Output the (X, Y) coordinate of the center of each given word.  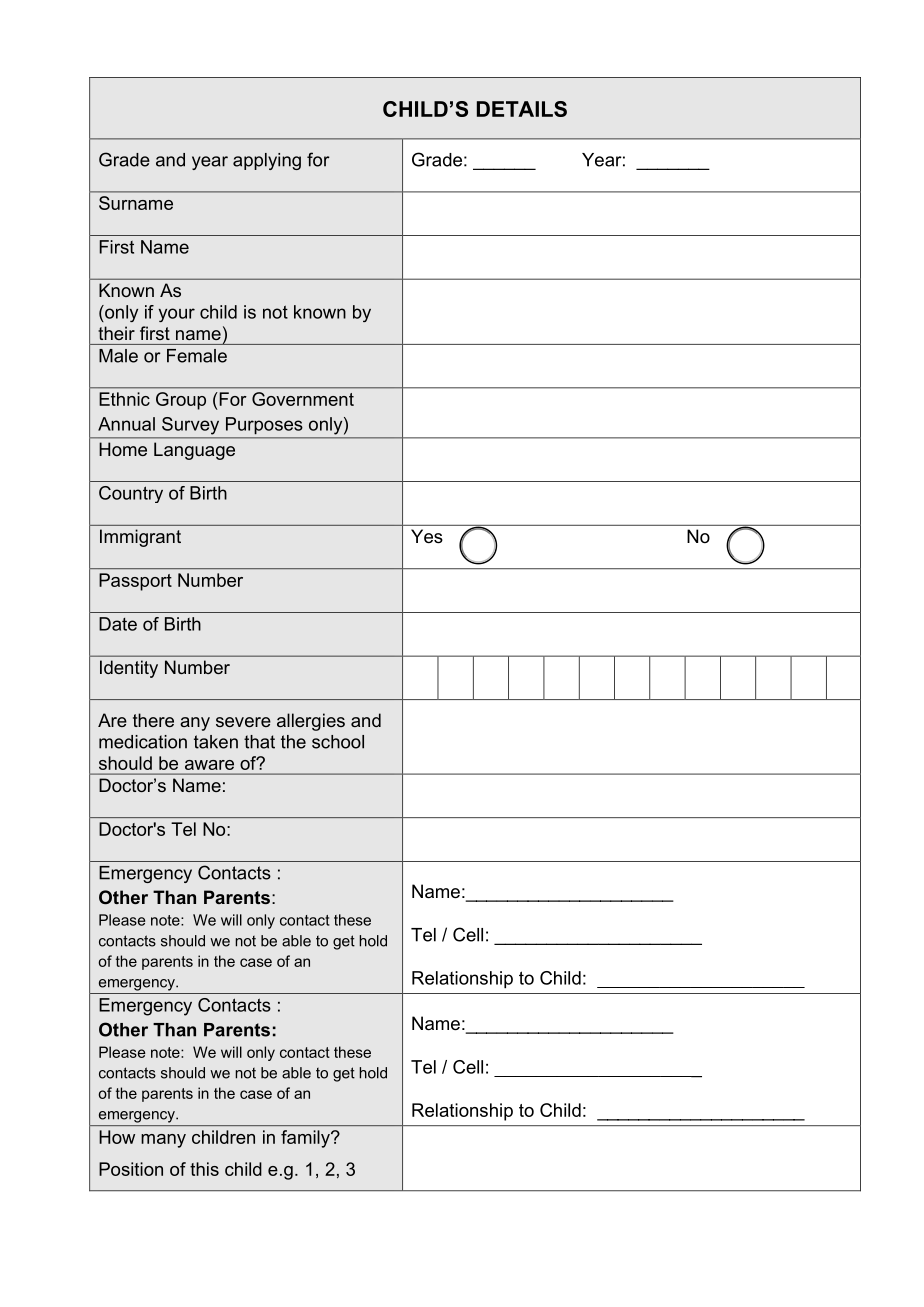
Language (194, 451)
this (204, 1169)
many (163, 1141)
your (177, 315)
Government (303, 399)
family (306, 1139)
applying (267, 161)
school (338, 742)
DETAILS (522, 109)
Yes (427, 536)
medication (143, 742)
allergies (311, 722)
